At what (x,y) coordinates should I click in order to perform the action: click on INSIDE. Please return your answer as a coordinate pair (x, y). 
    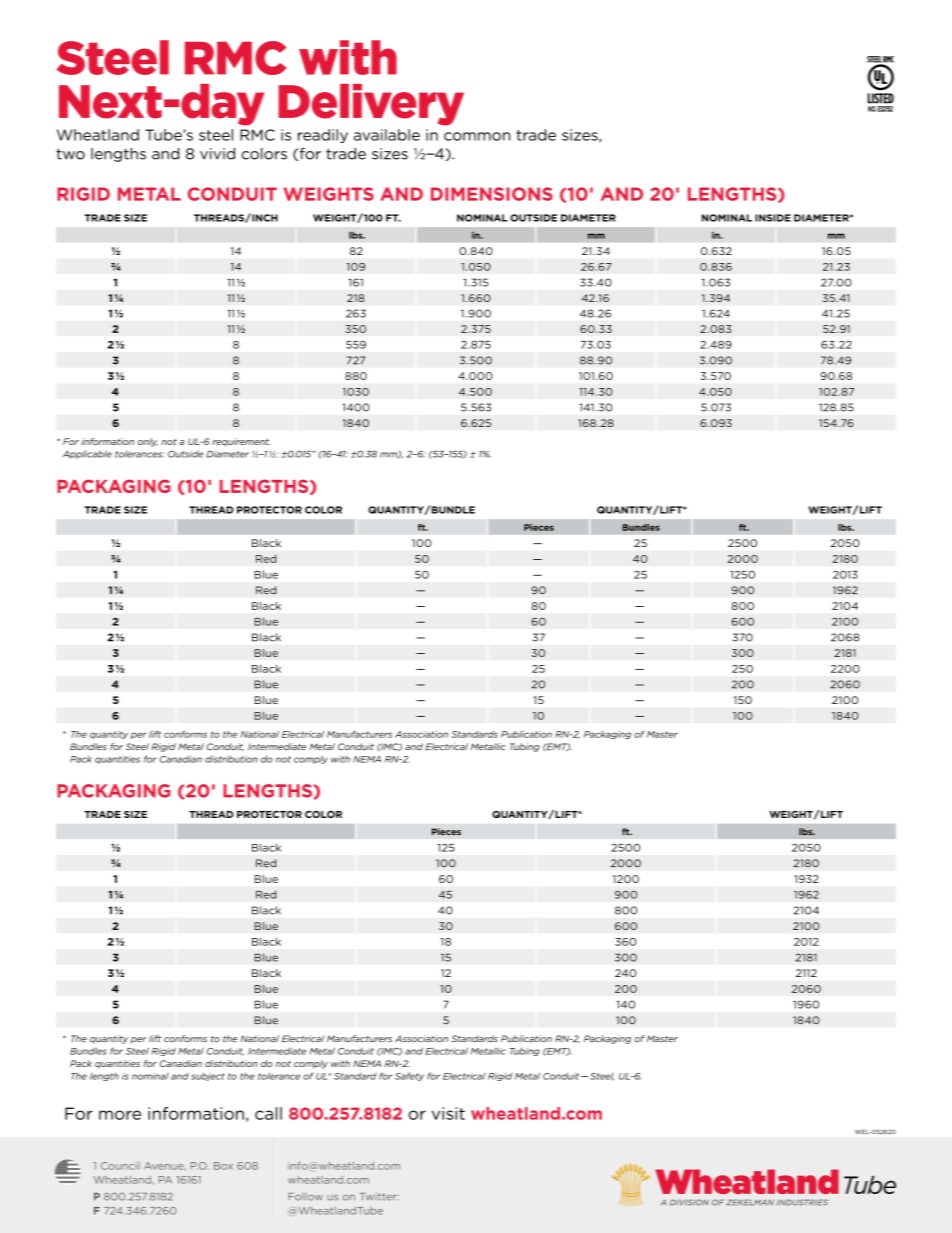
    Looking at the image, I should click on (773, 218).
